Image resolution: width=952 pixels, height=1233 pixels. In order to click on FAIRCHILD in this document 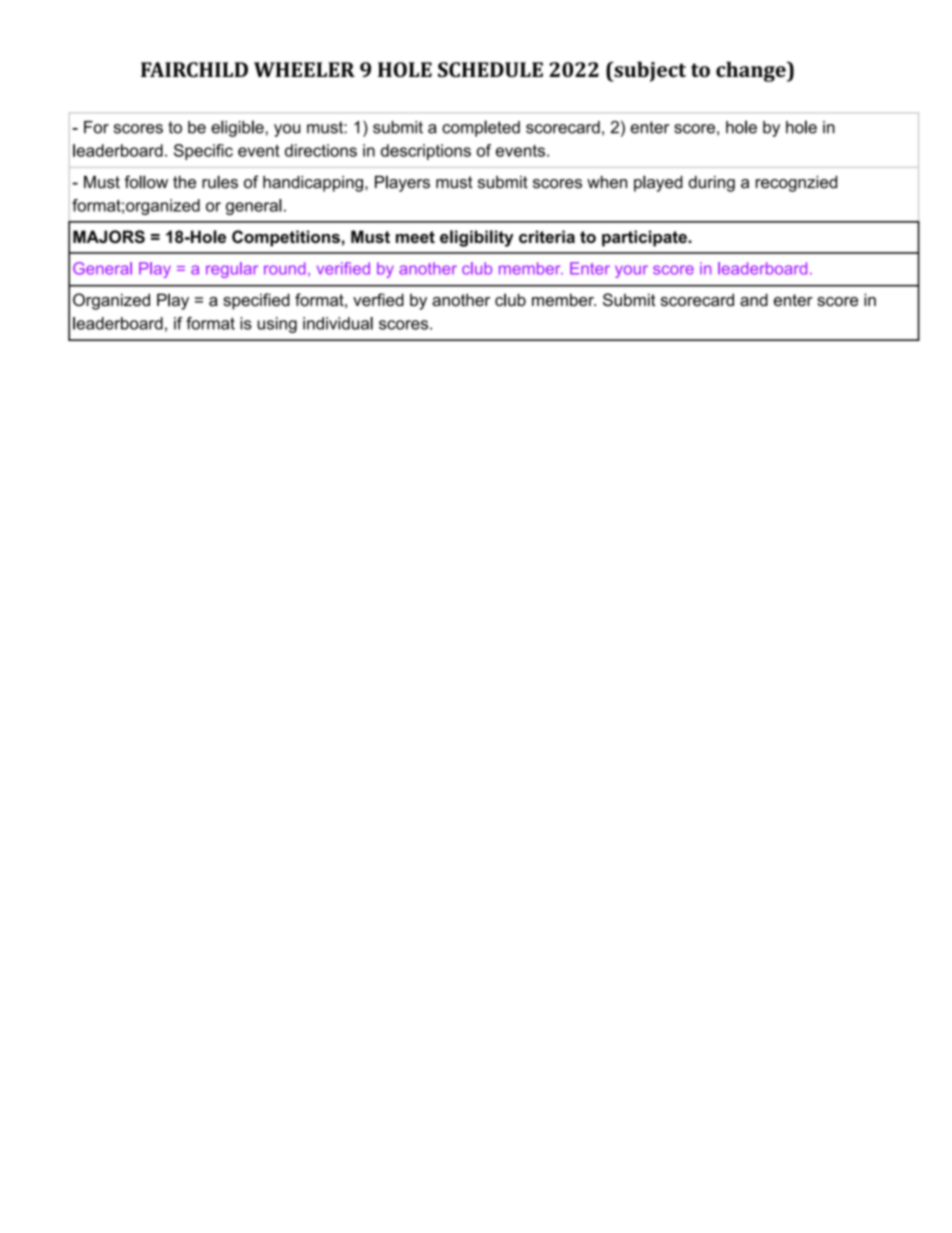, I will do `click(194, 69)`.
